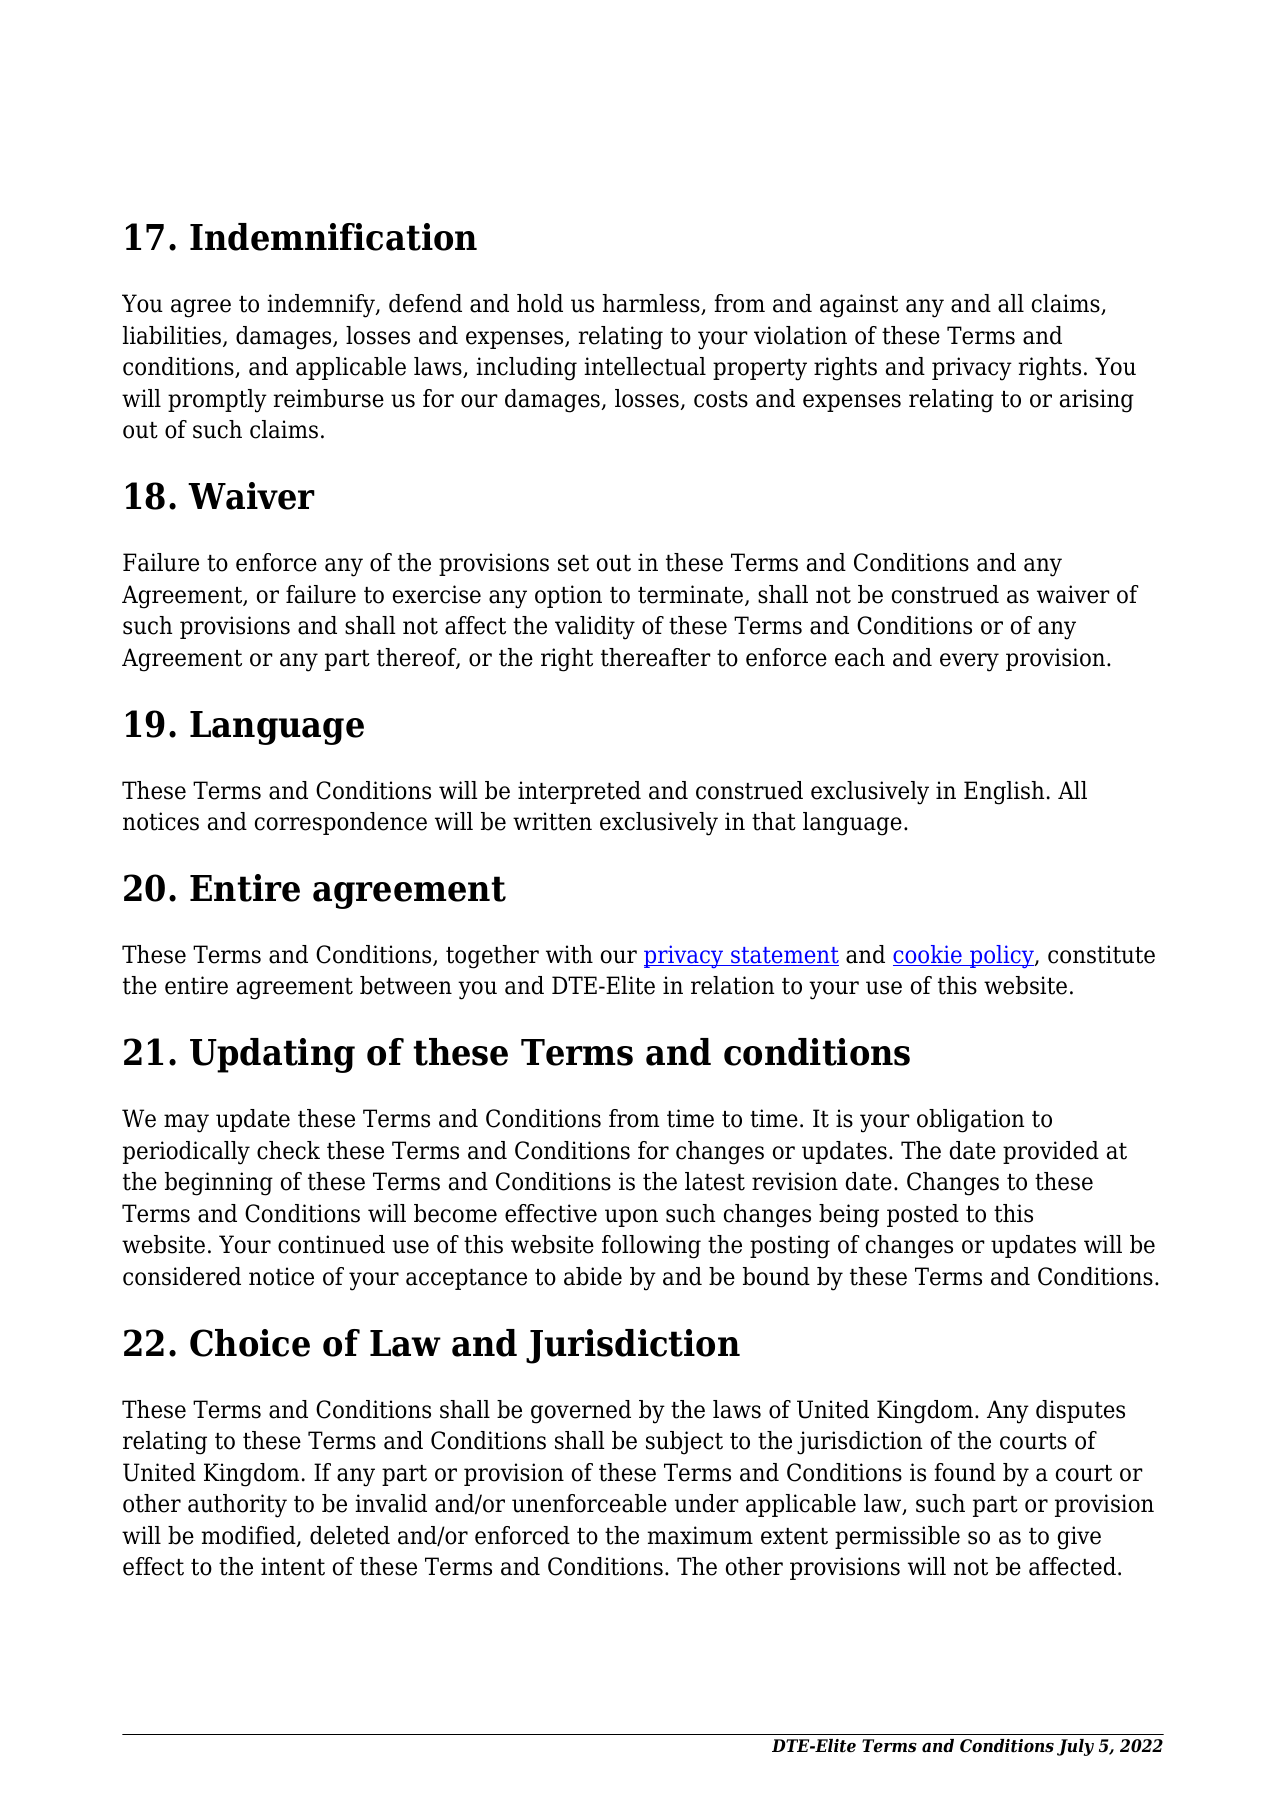 This screenshot has height=1819, width=1286. Describe the element at coordinates (652, 304) in the screenshot. I see `harmless` at that location.
